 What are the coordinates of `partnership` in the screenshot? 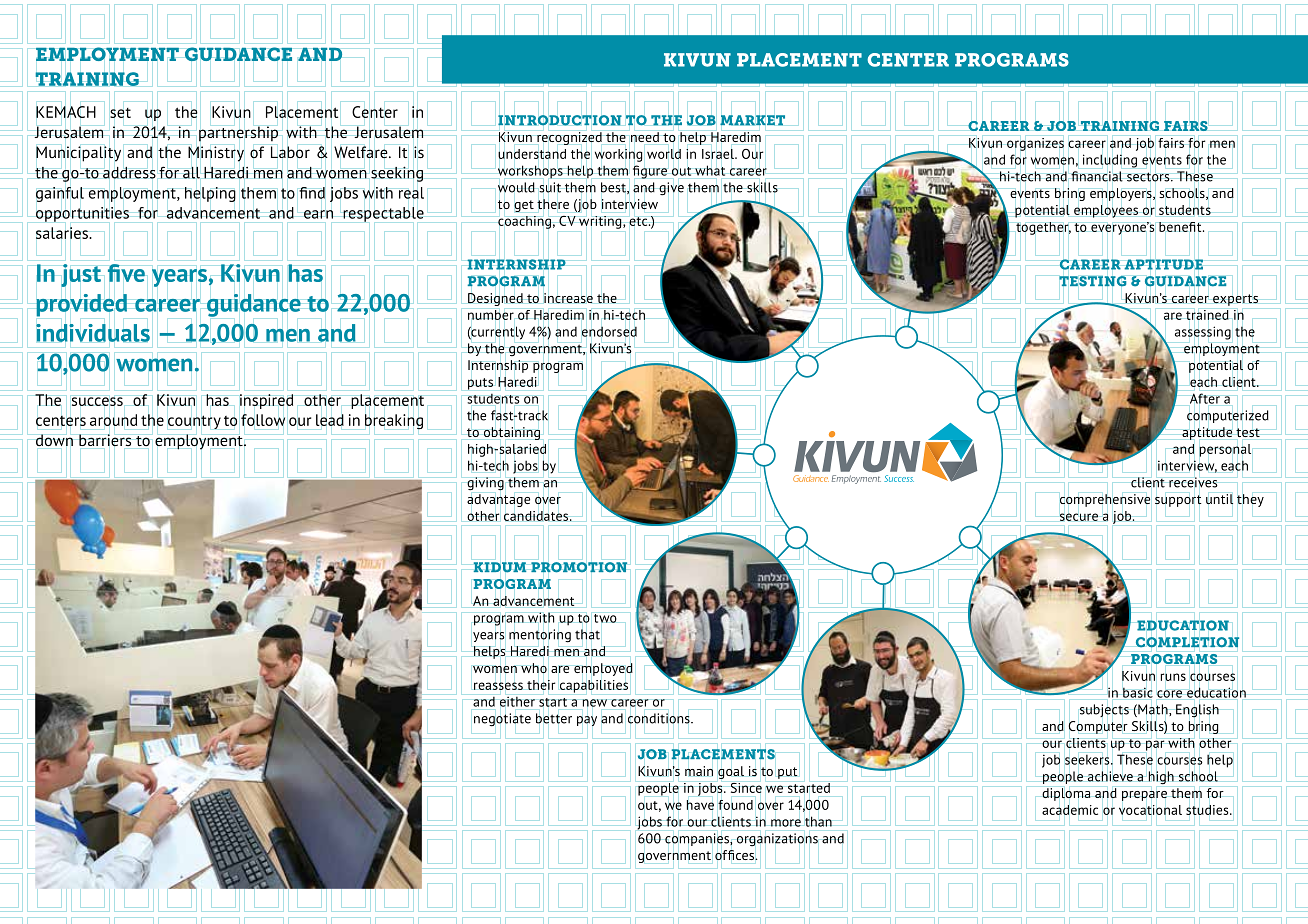 It's located at (238, 134).
